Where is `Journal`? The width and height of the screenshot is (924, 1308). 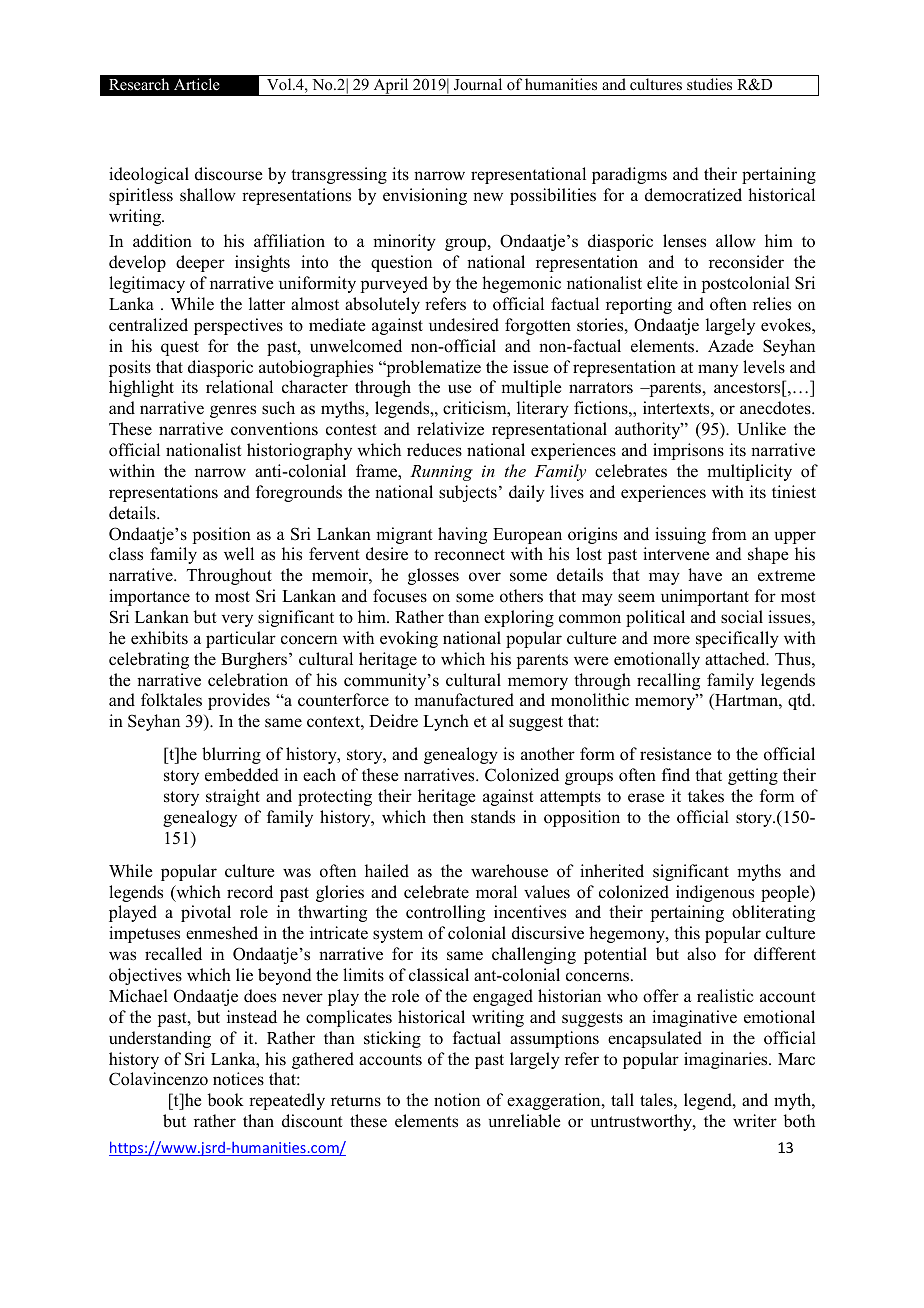
Journal is located at coordinates (478, 84).
